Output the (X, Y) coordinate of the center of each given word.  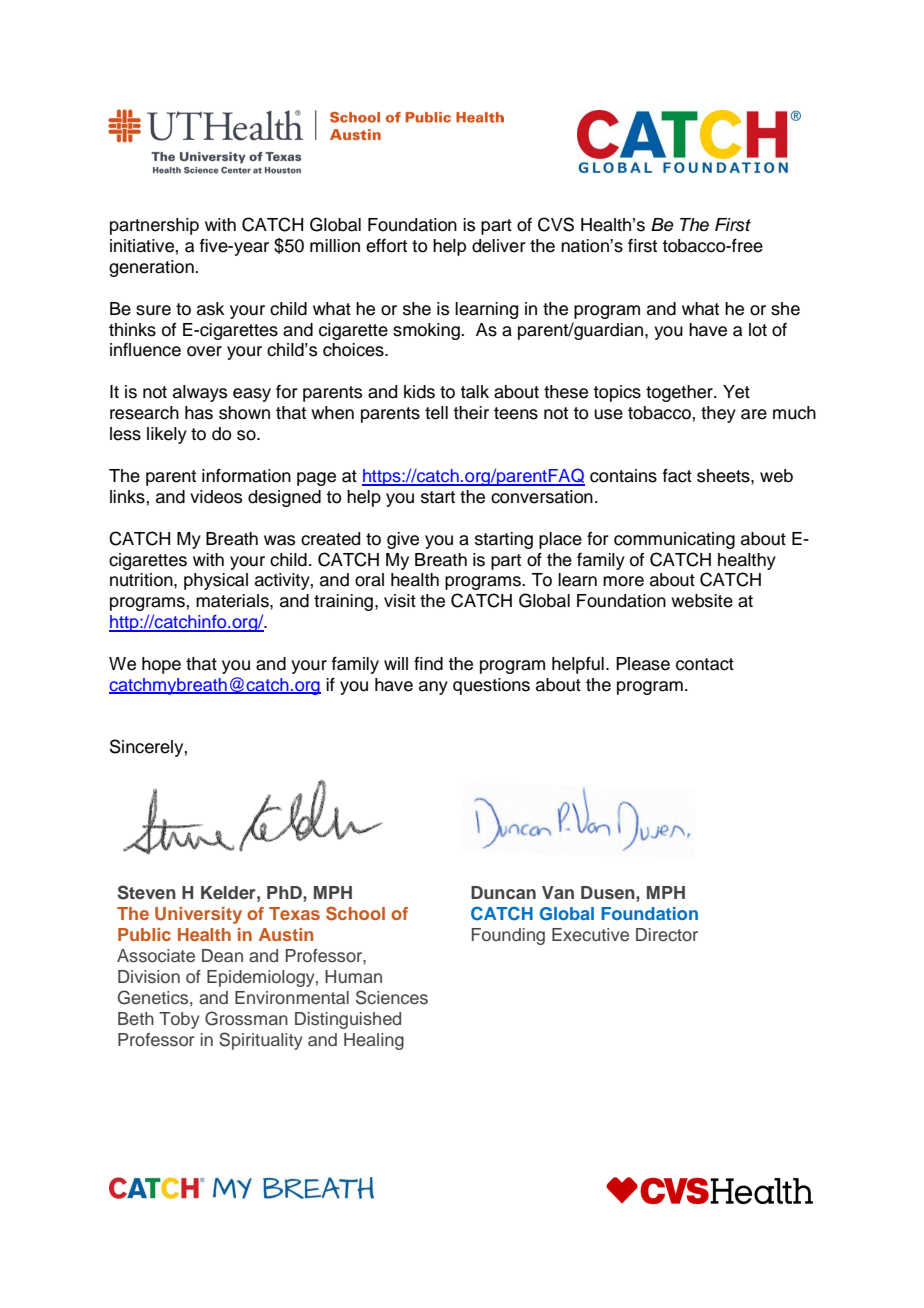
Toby (179, 1020)
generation (152, 268)
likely (167, 435)
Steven (147, 892)
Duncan (503, 892)
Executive (590, 935)
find (428, 664)
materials (233, 601)
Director (667, 935)
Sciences (392, 997)
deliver (499, 246)
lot (758, 330)
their (471, 413)
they (718, 414)
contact (705, 664)
